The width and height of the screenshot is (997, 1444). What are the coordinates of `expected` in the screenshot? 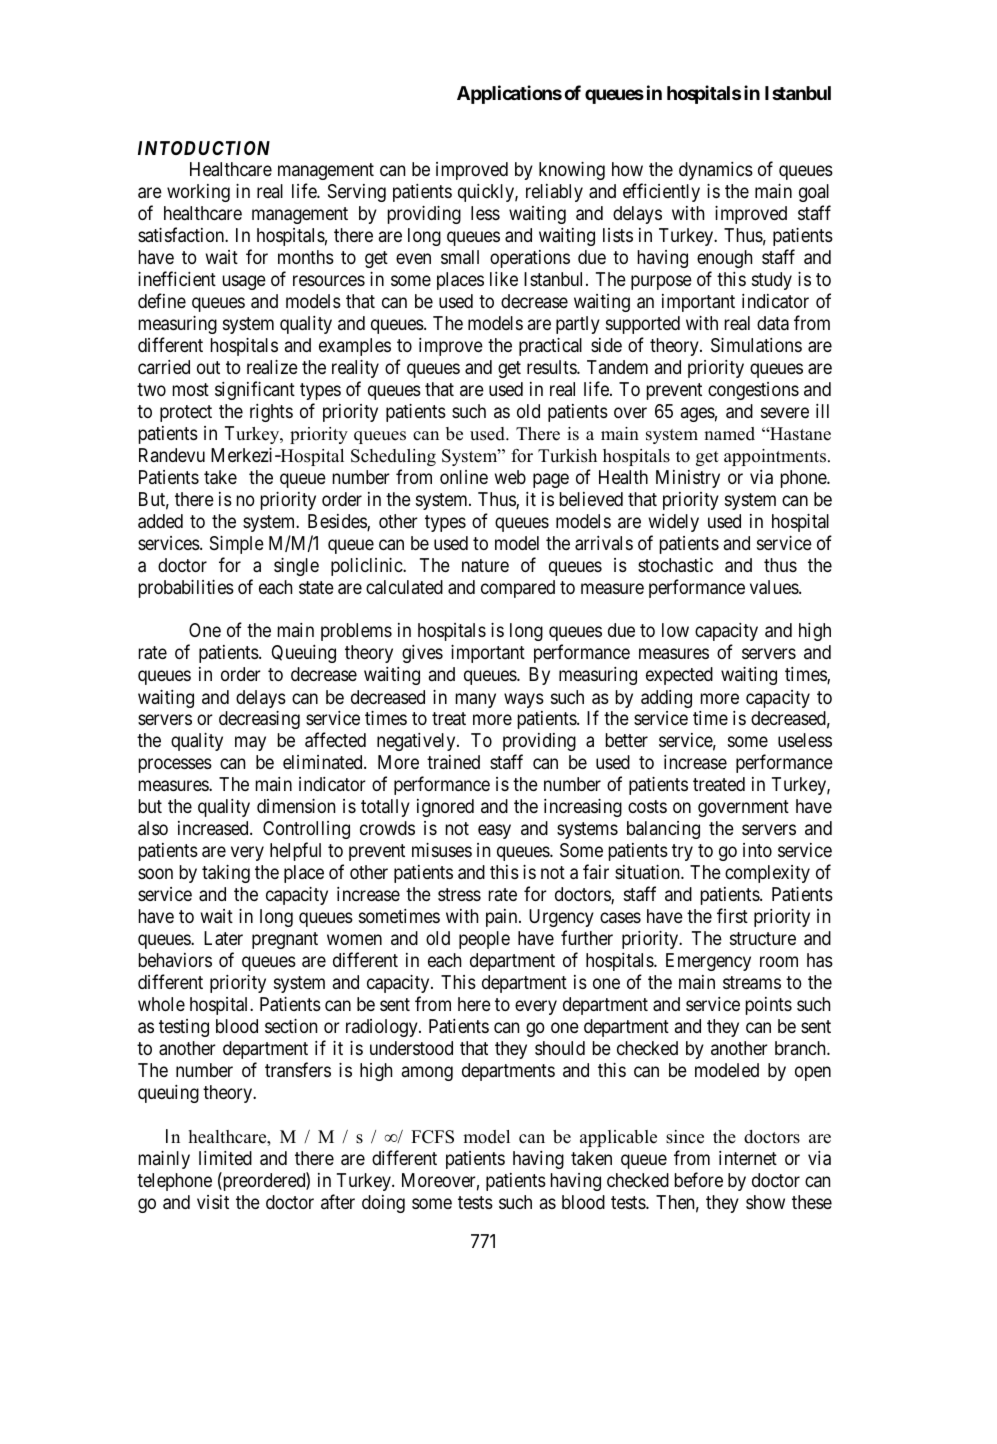 It's located at (679, 676).
